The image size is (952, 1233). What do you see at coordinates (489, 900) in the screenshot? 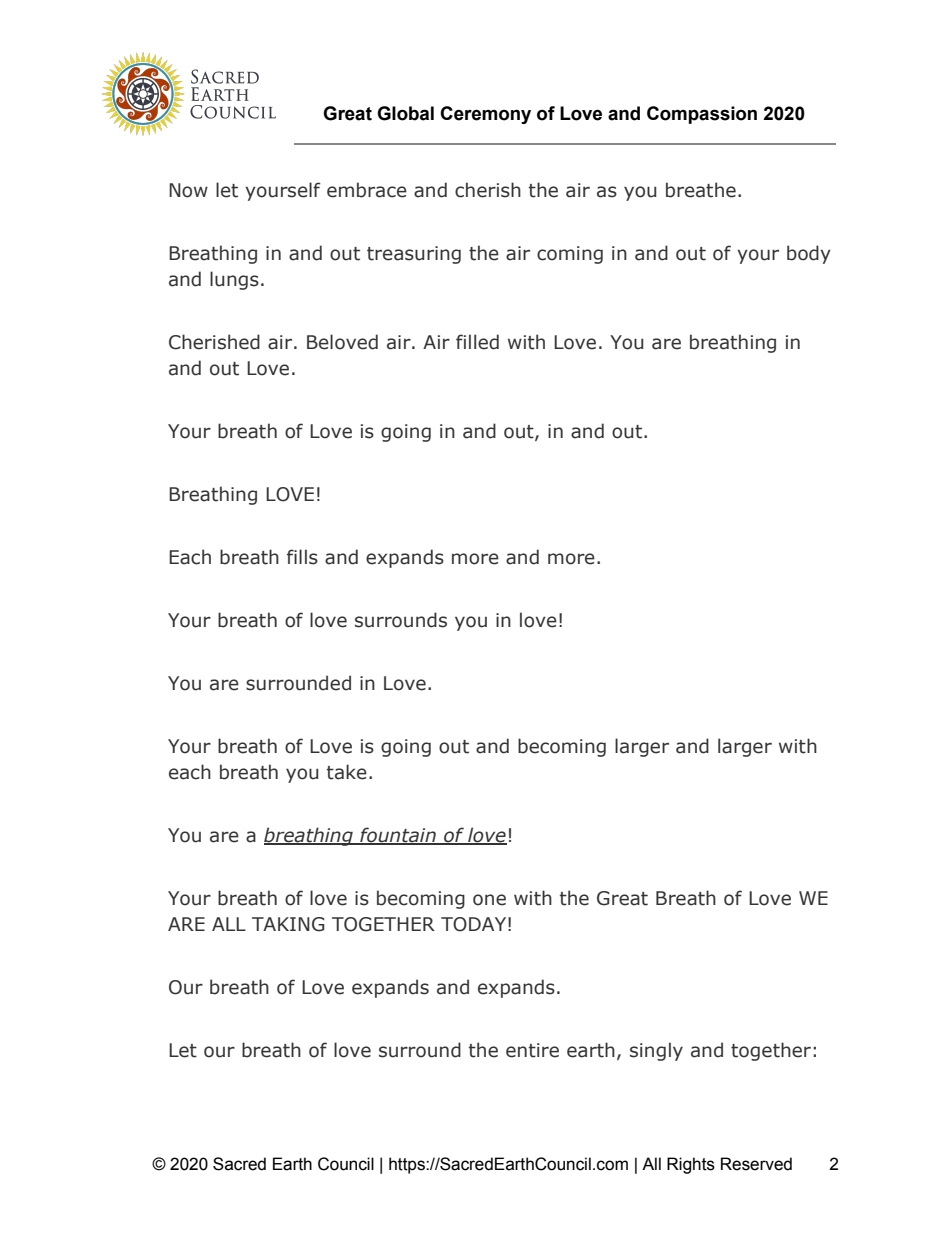
I see `one` at bounding box center [489, 900].
